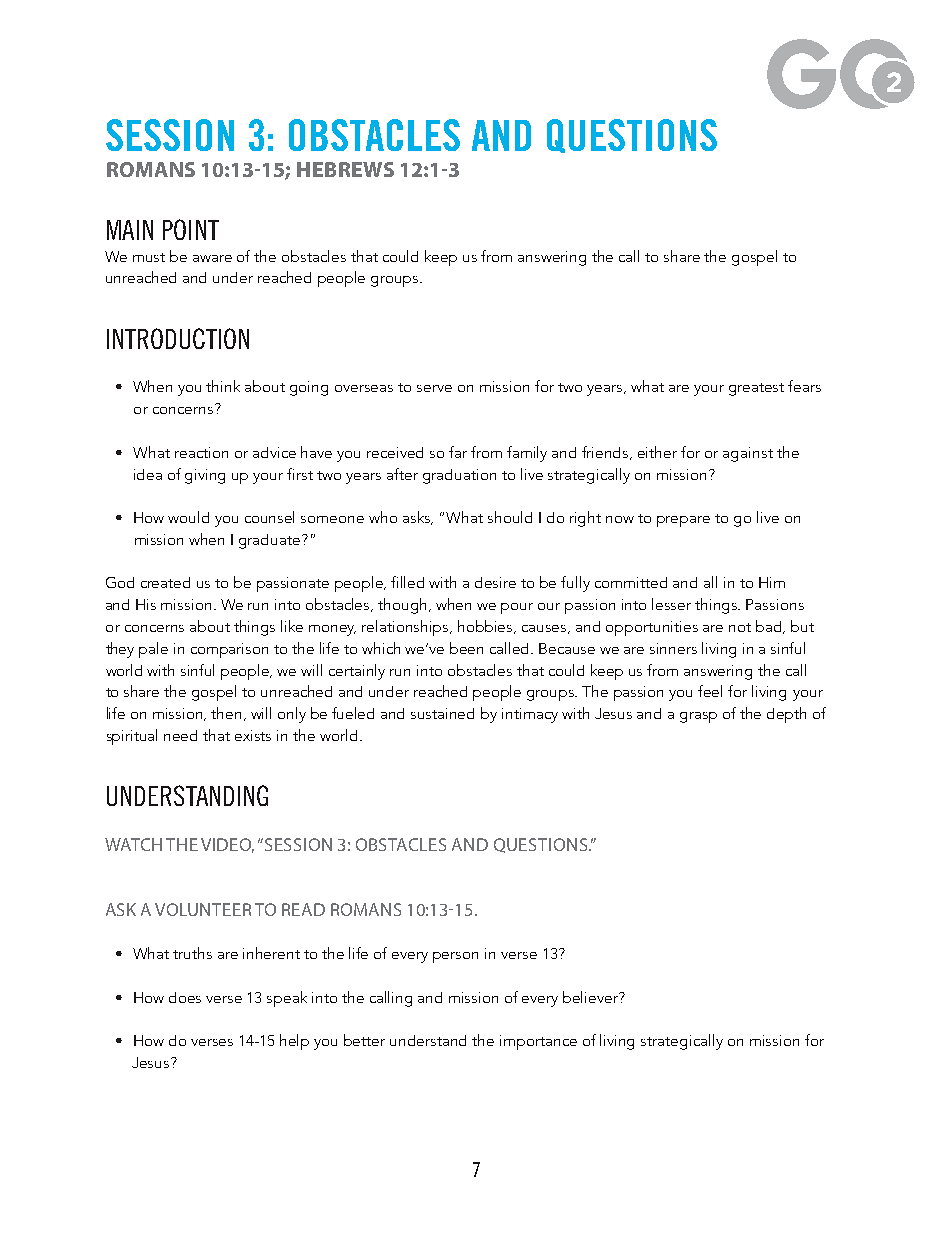  Describe the element at coordinates (345, 169) in the screenshot. I see `HEBREWS` at that location.
